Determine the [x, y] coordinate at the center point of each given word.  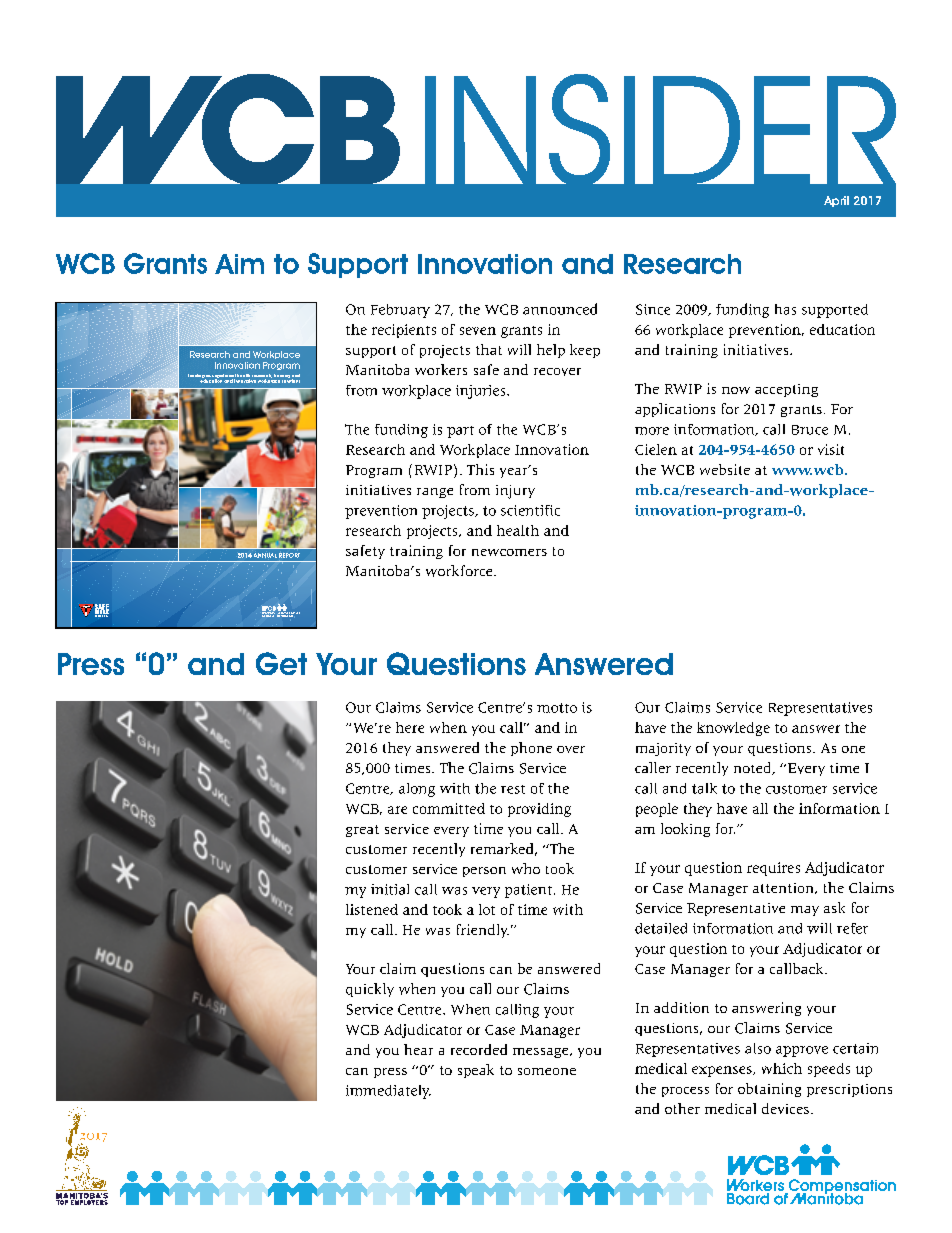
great [362, 831]
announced [560, 309]
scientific [530, 510]
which [782, 1068]
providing [539, 810]
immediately [388, 1092]
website [725, 469]
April [836, 201]
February [400, 311]
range [435, 493]
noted [754, 768]
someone [547, 1071]
